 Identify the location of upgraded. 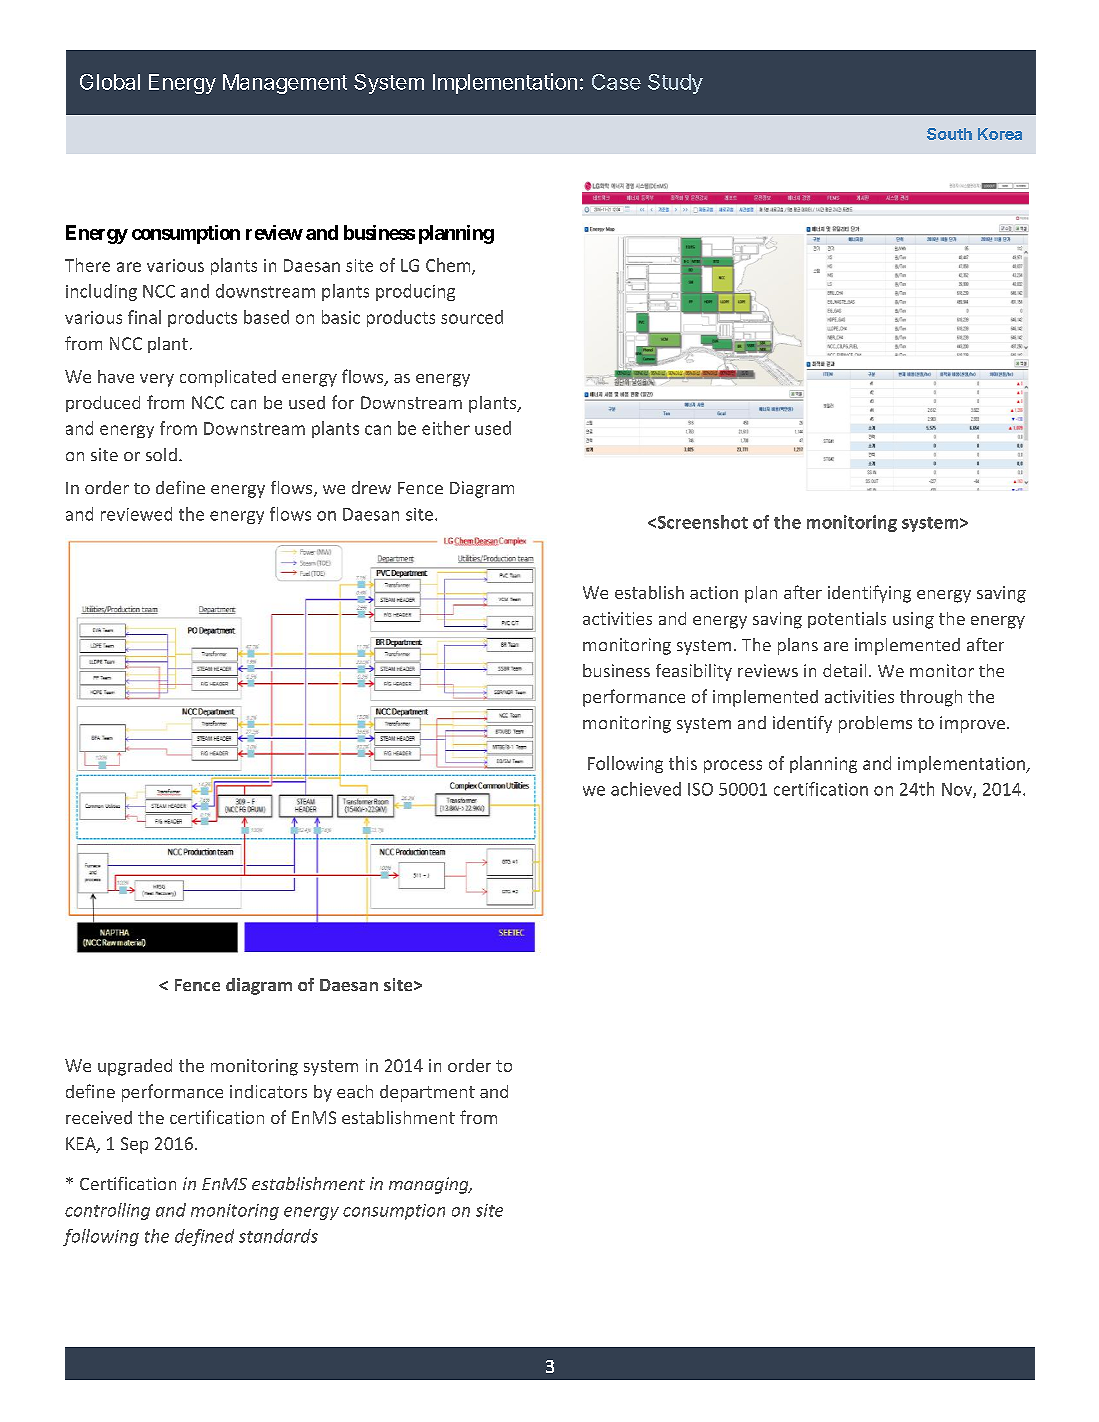
(135, 1067).
